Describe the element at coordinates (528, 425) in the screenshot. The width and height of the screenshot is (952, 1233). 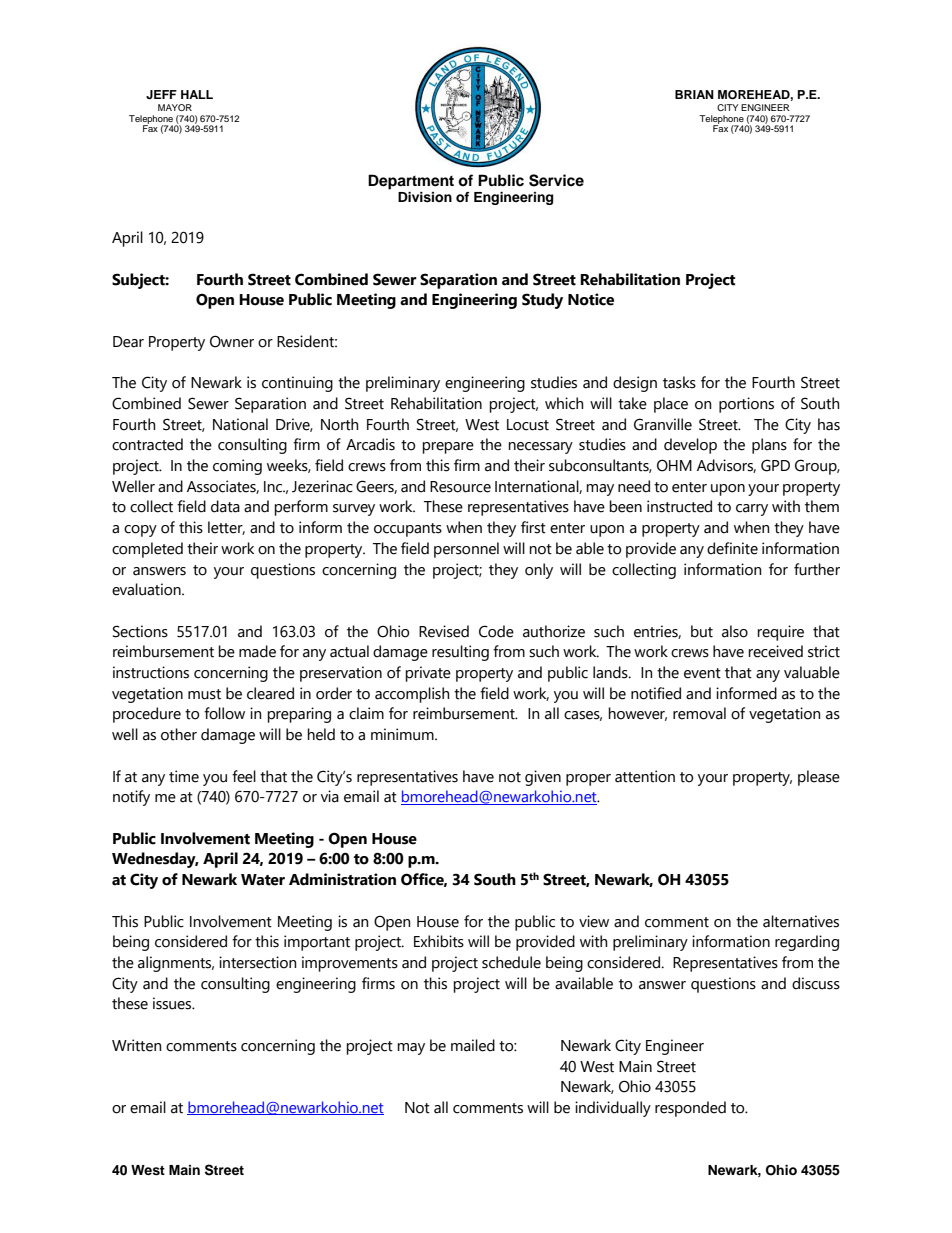
I see `Locust` at that location.
